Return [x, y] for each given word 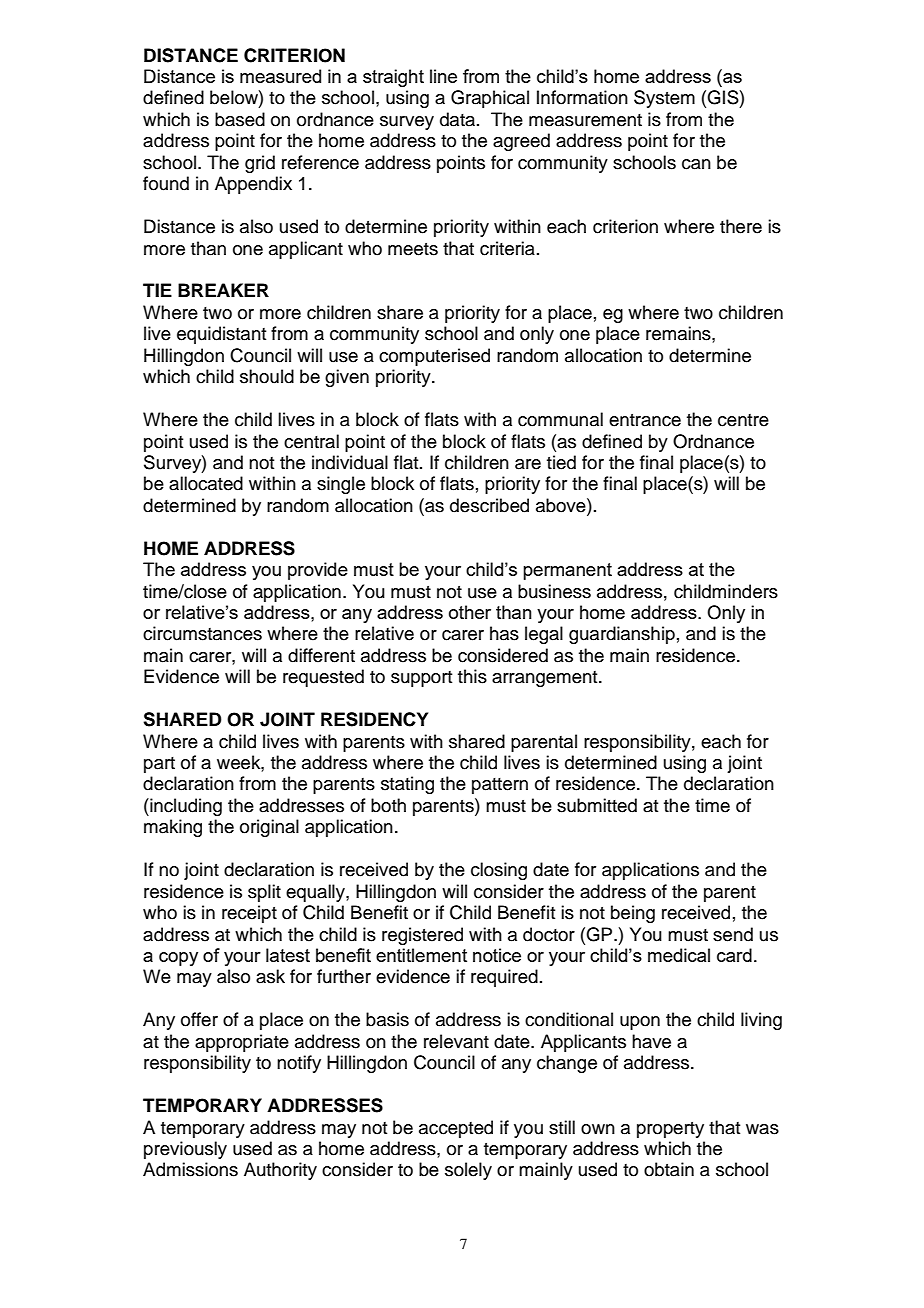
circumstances [202, 633]
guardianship [622, 635]
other [470, 612]
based [240, 119]
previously [185, 1150]
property [670, 1130]
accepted [456, 1129]
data [459, 119]
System [664, 99]
